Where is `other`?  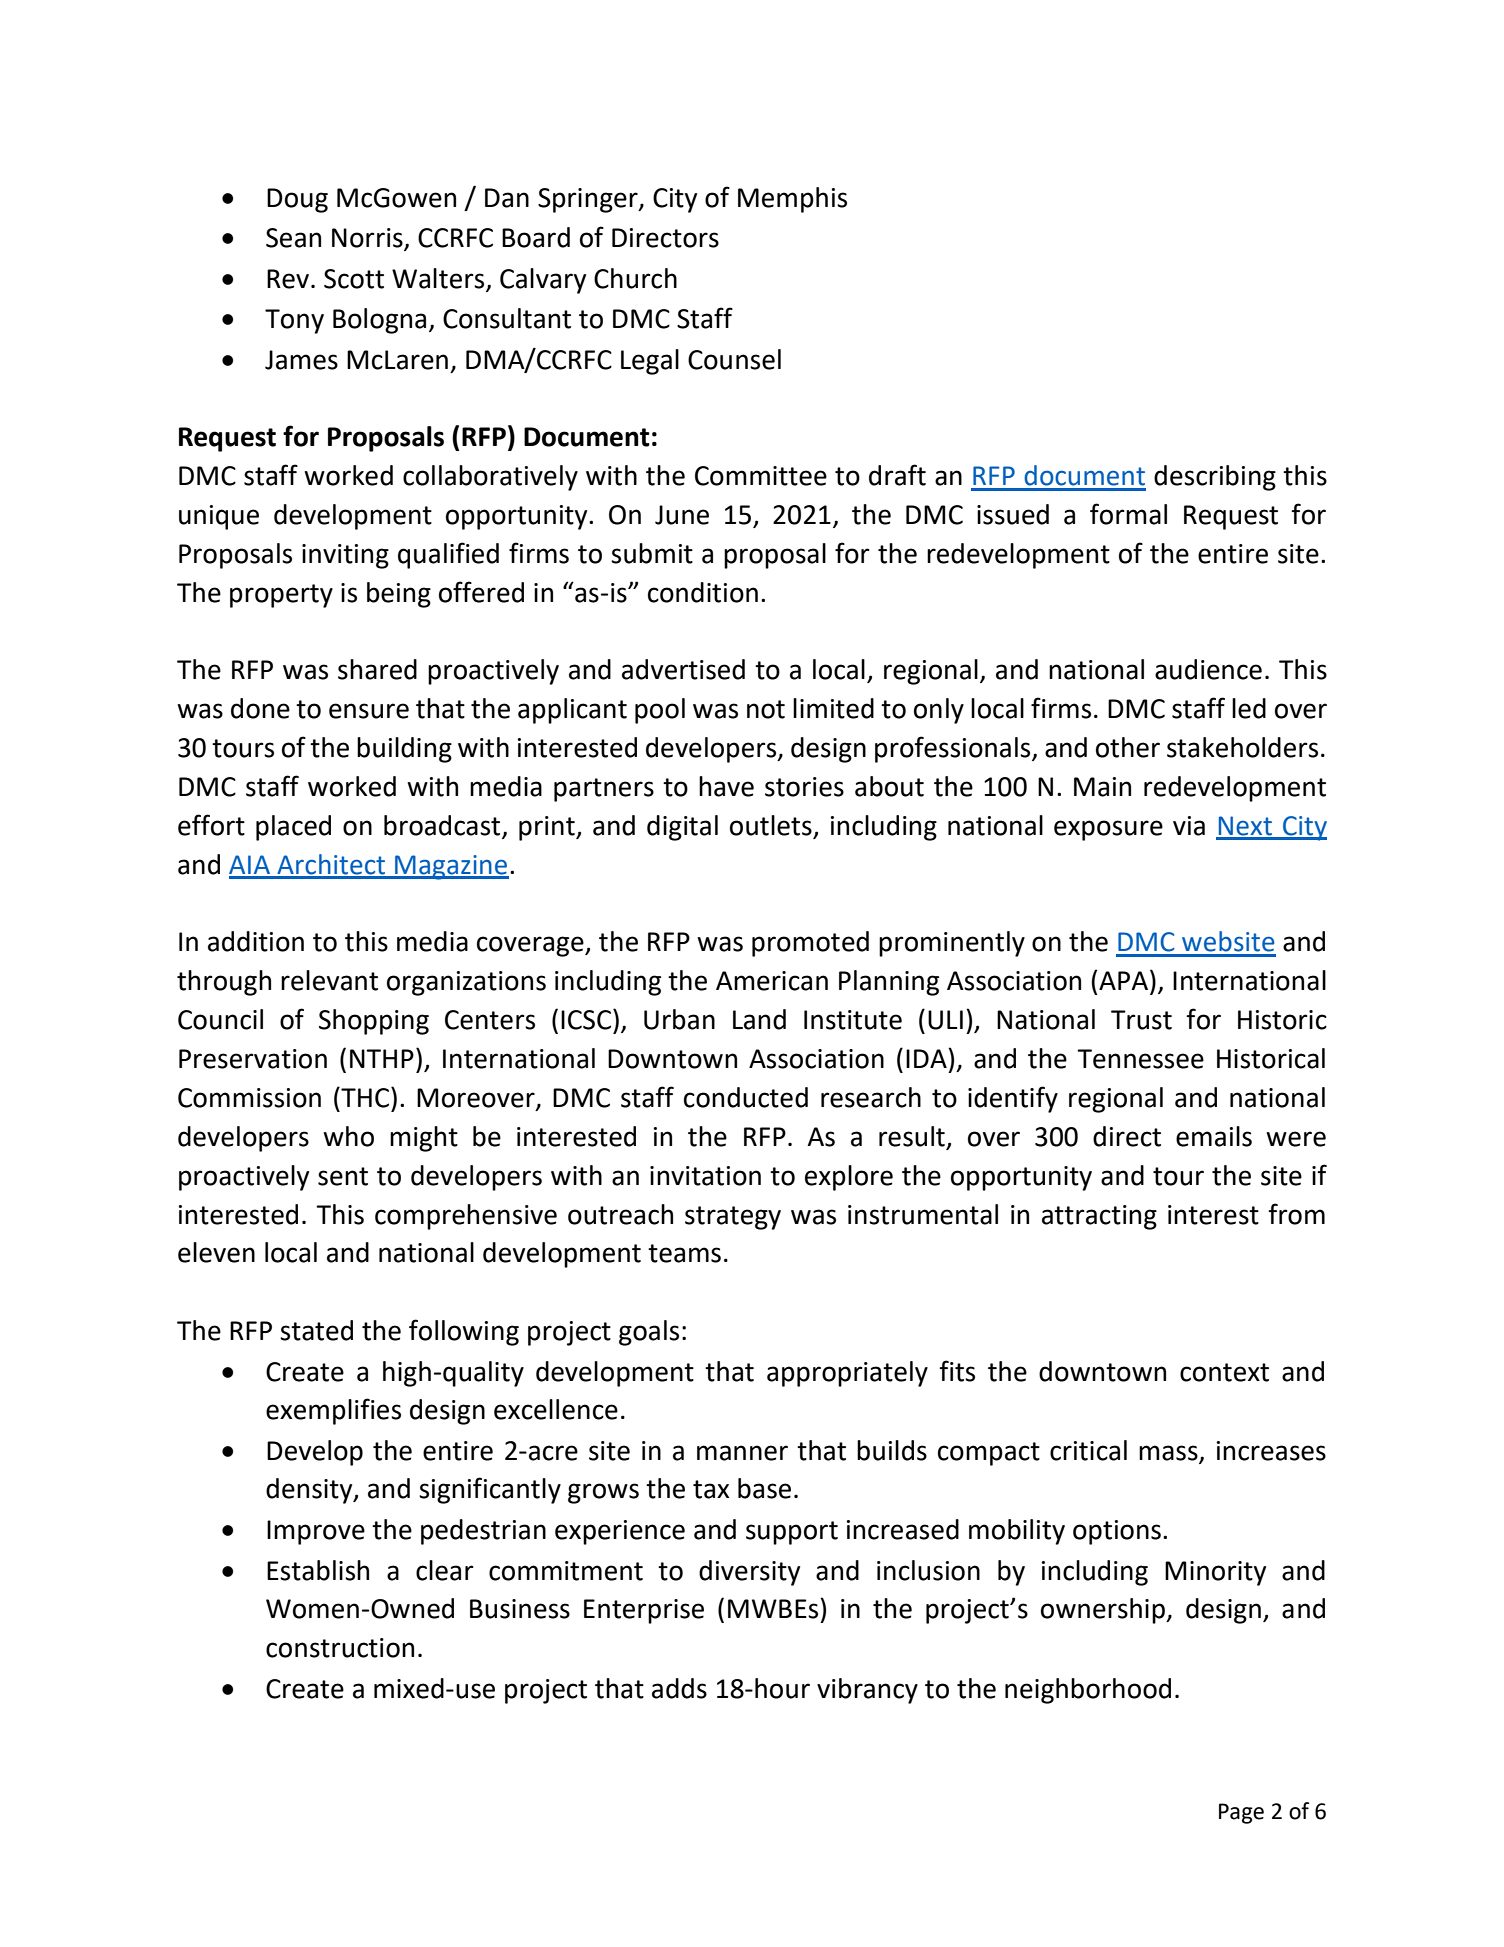 other is located at coordinates (1128, 747).
